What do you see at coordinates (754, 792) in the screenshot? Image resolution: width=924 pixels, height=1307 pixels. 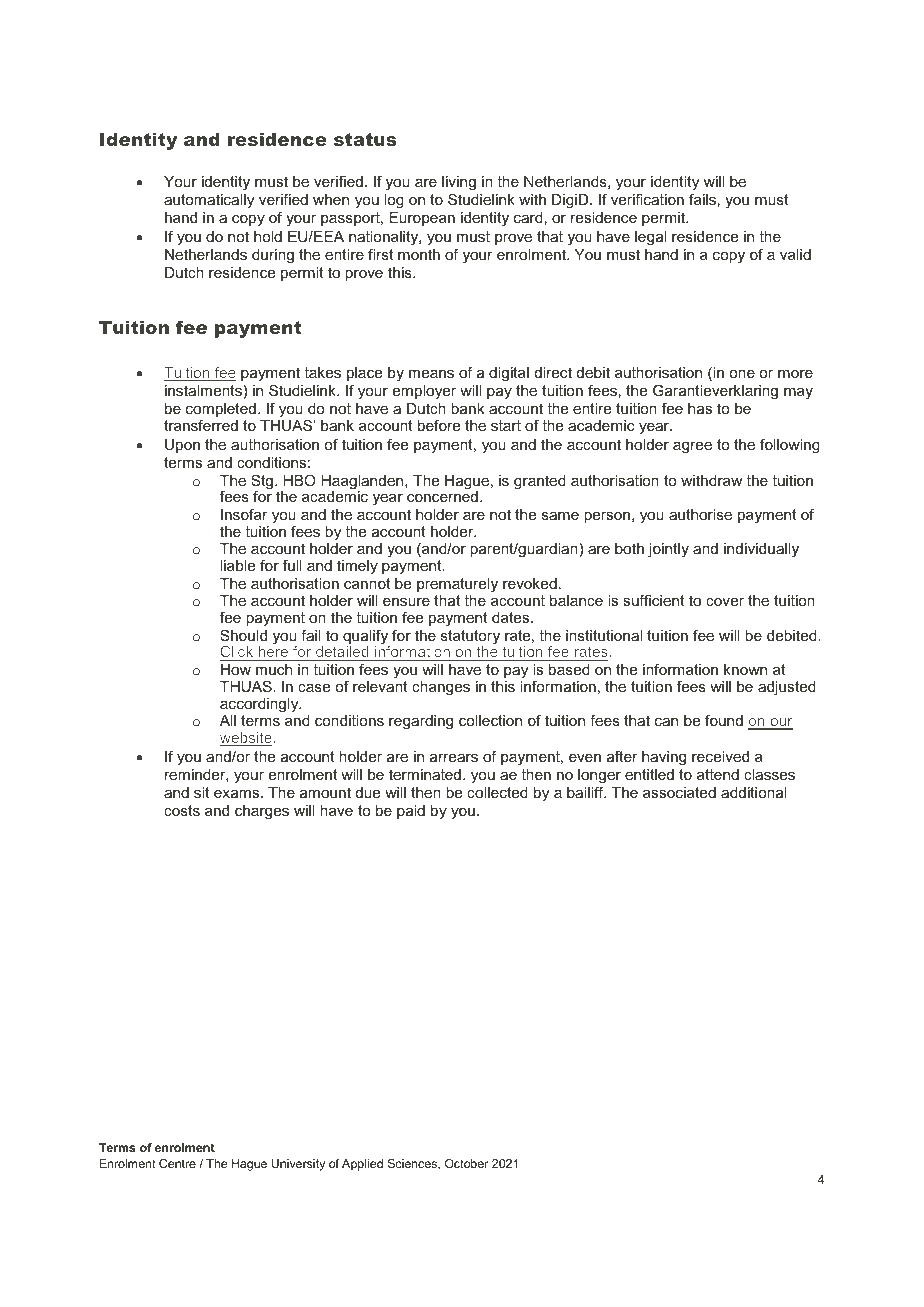 I see `additional` at bounding box center [754, 792].
